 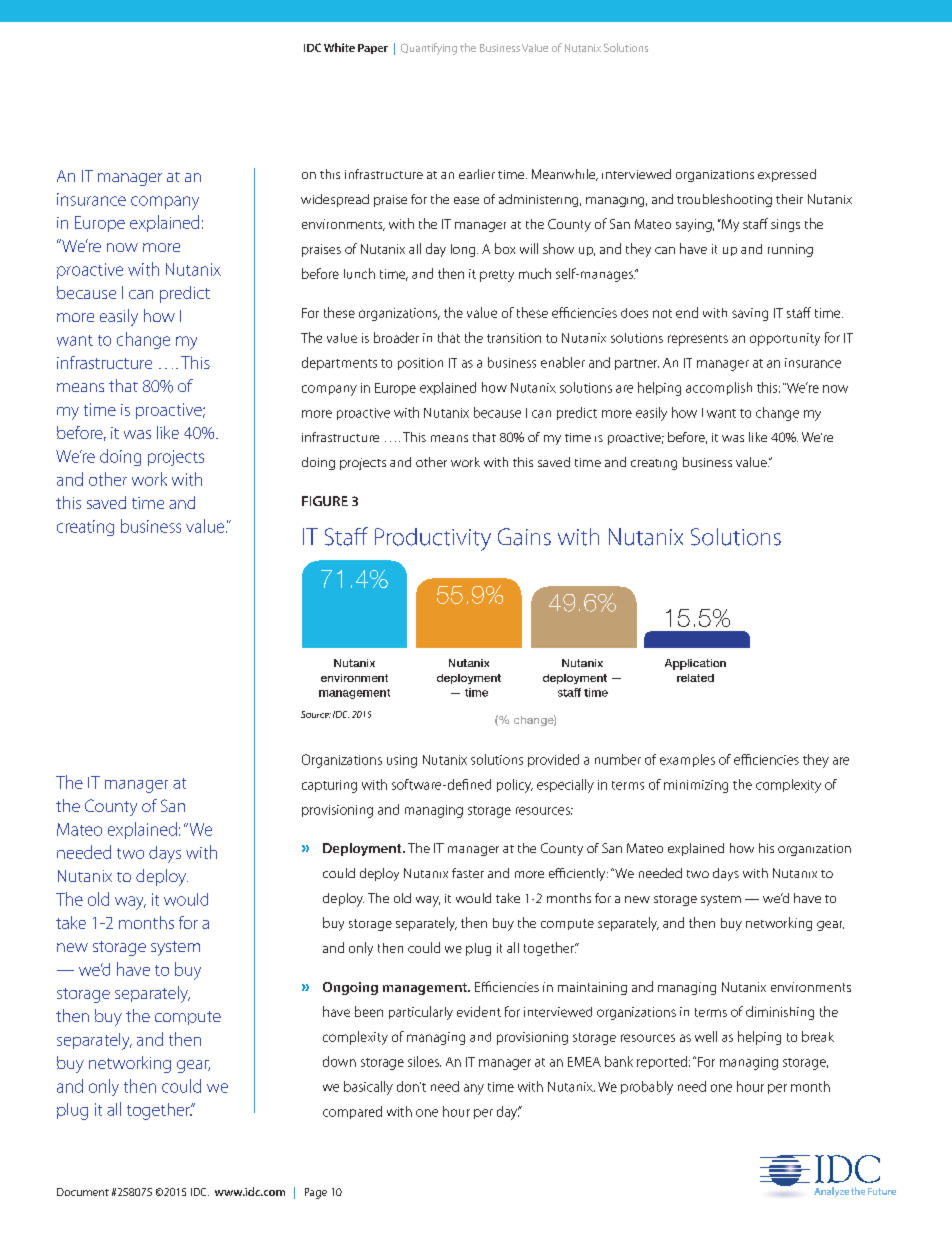 I want to click on compared, so click(x=352, y=1112).
